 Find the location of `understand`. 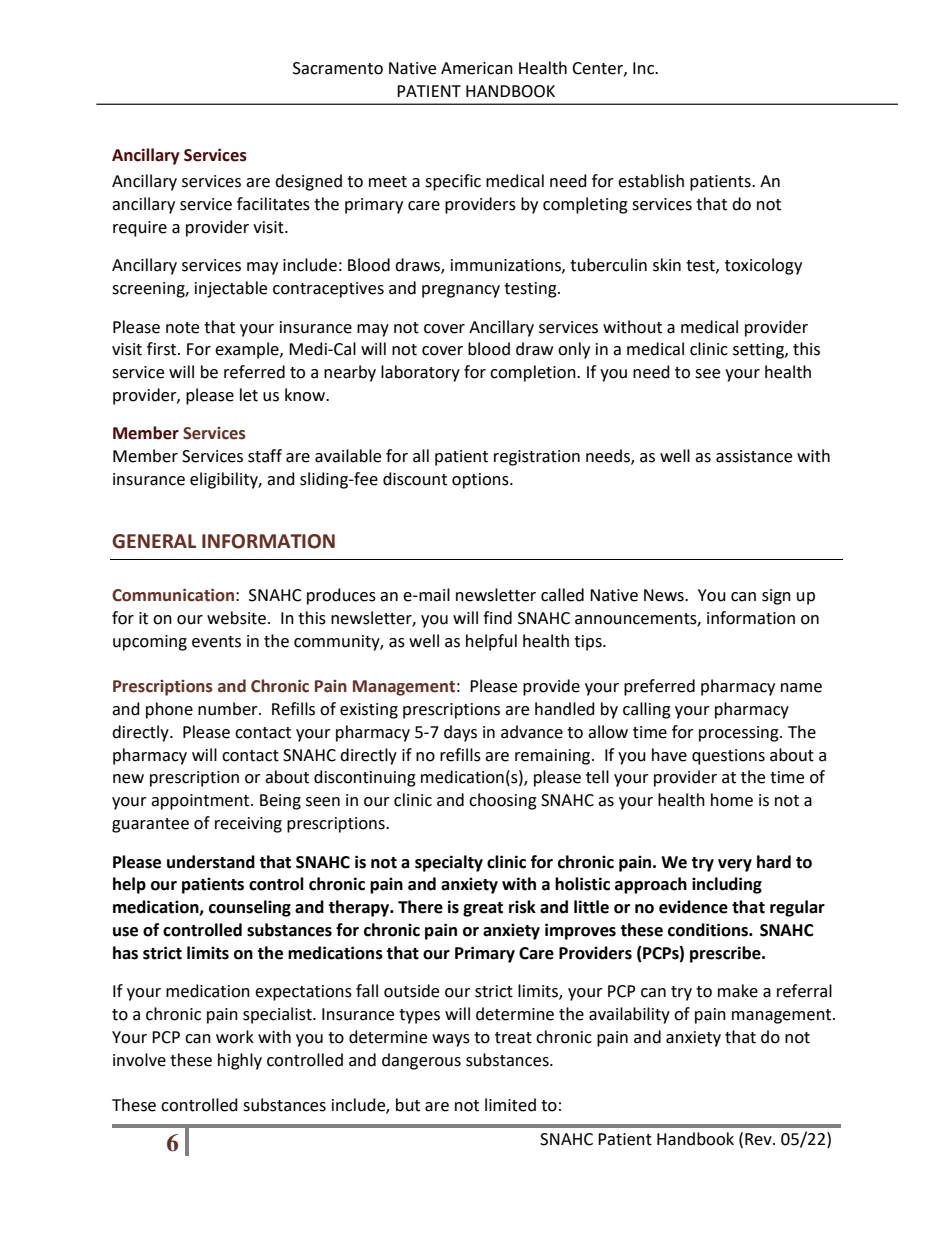

understand is located at coordinates (211, 862).
